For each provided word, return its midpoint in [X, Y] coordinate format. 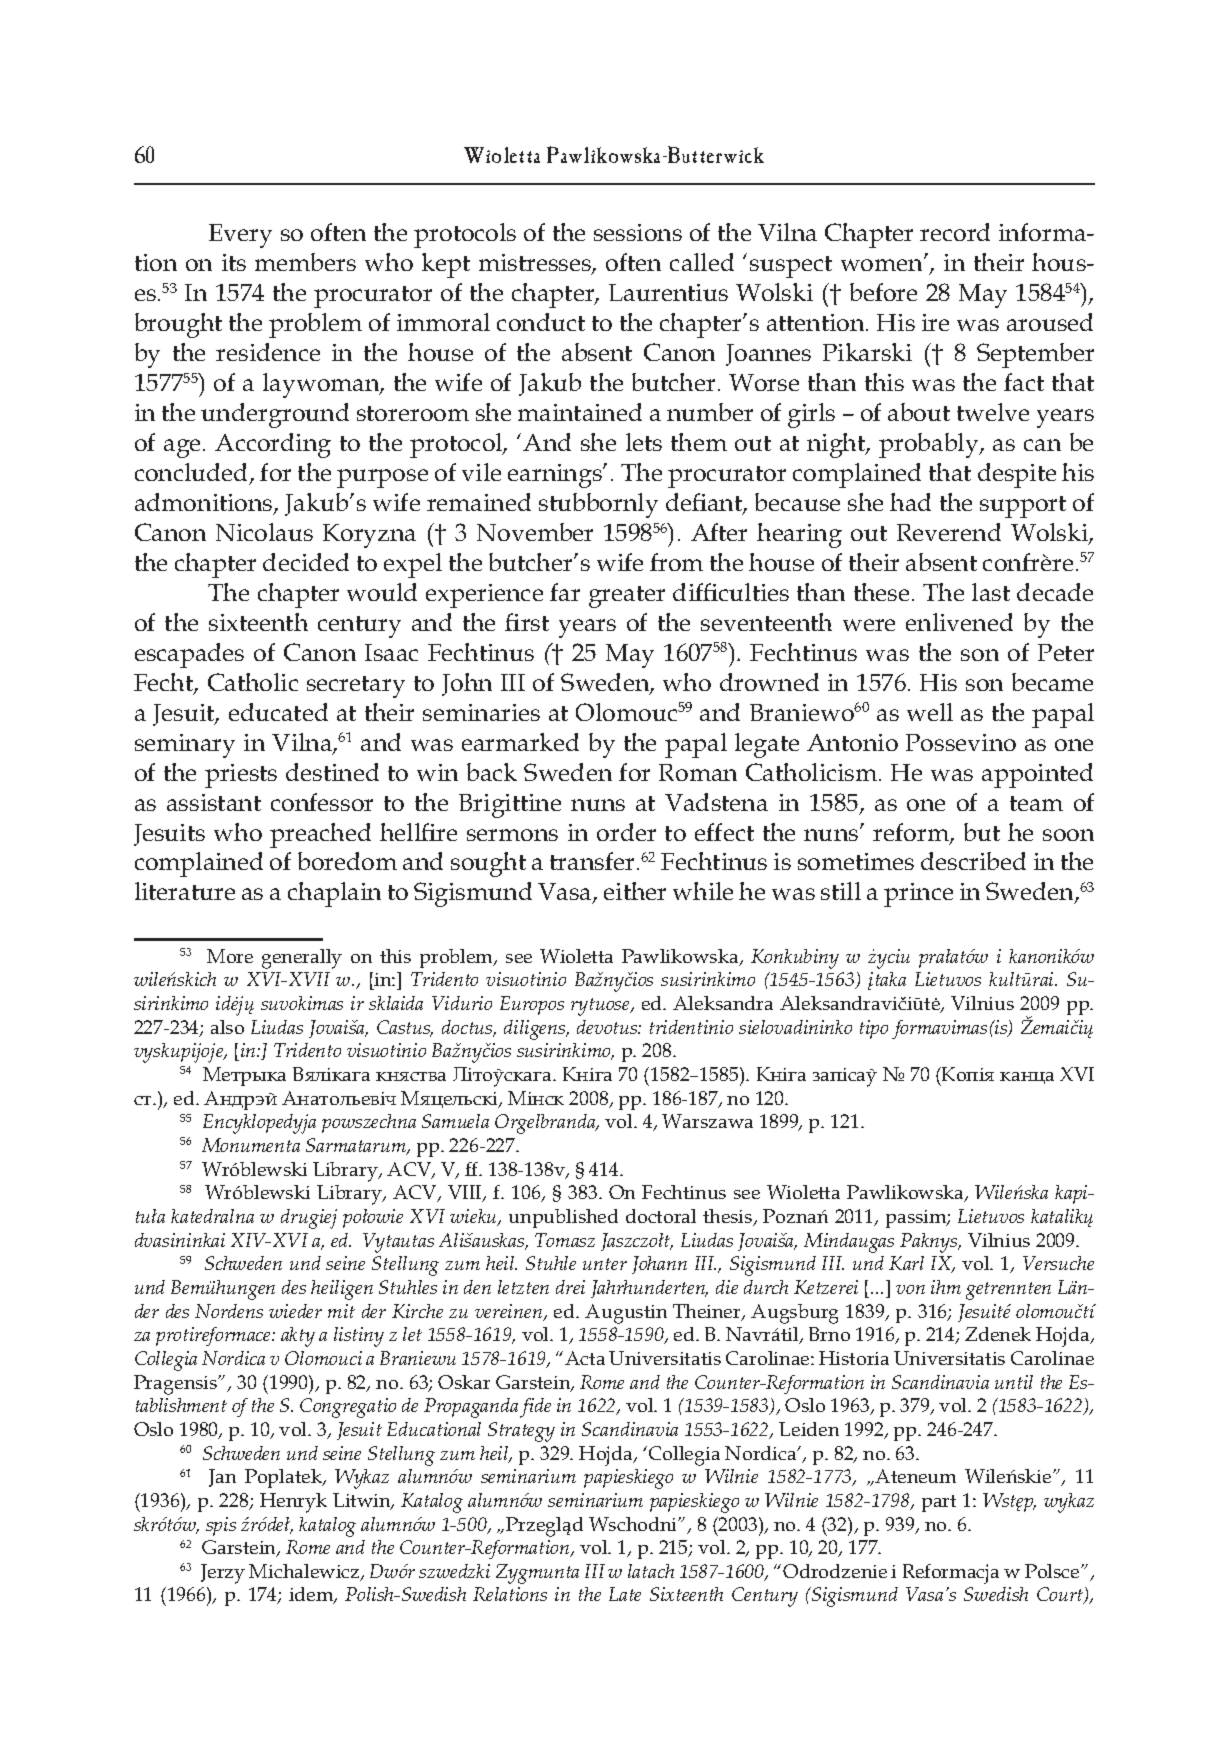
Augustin [626, 1314]
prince [918, 895]
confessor [322, 802]
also [227, 1027]
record [955, 232]
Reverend [949, 532]
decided [306, 562]
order [626, 832]
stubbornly [598, 505]
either [635, 891]
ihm [946, 1287]
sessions [638, 232]
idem [312, 1595]
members [305, 262]
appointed [1037, 775]
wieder [295, 1311]
